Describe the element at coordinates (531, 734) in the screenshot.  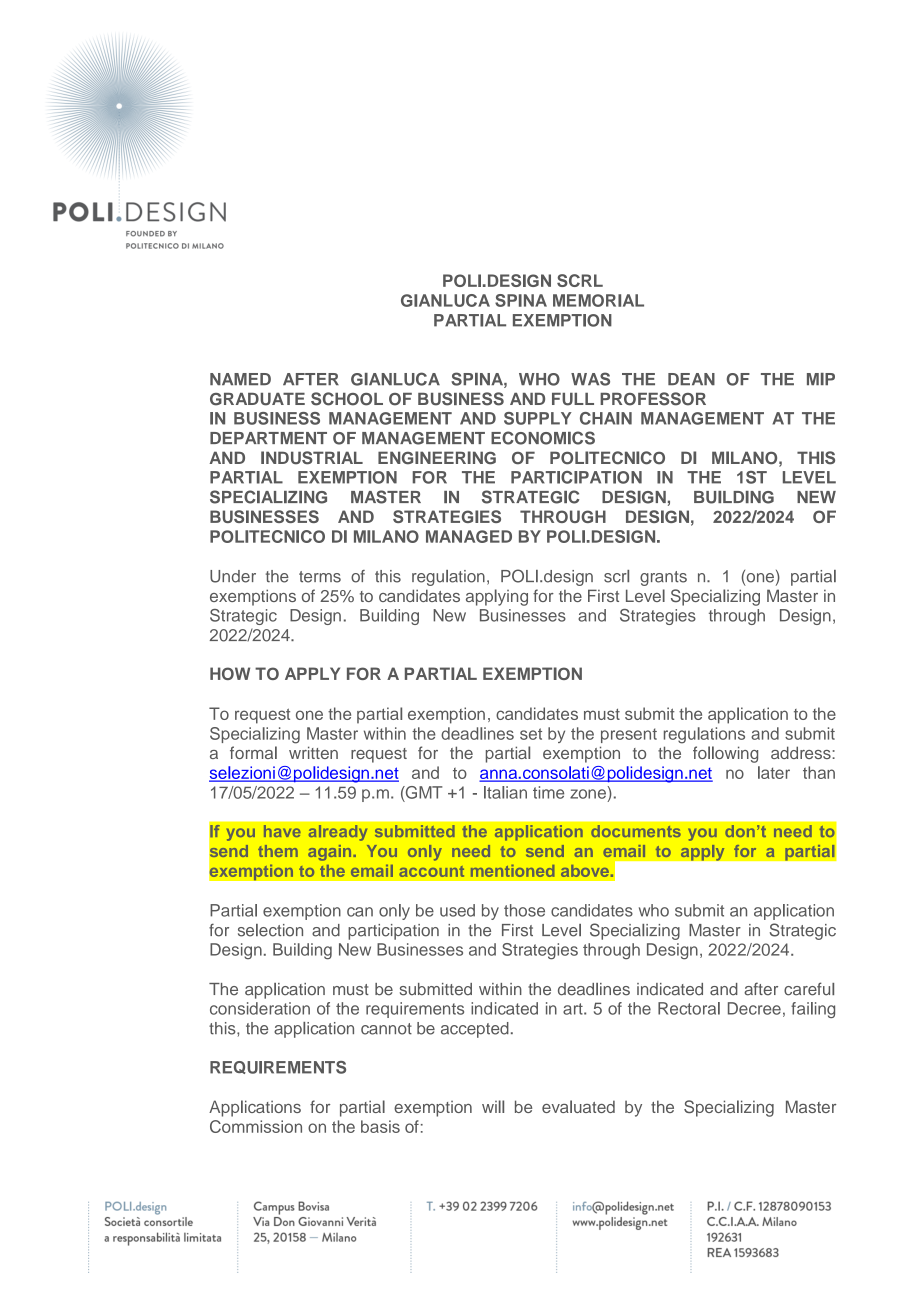
I see `set` at that location.
